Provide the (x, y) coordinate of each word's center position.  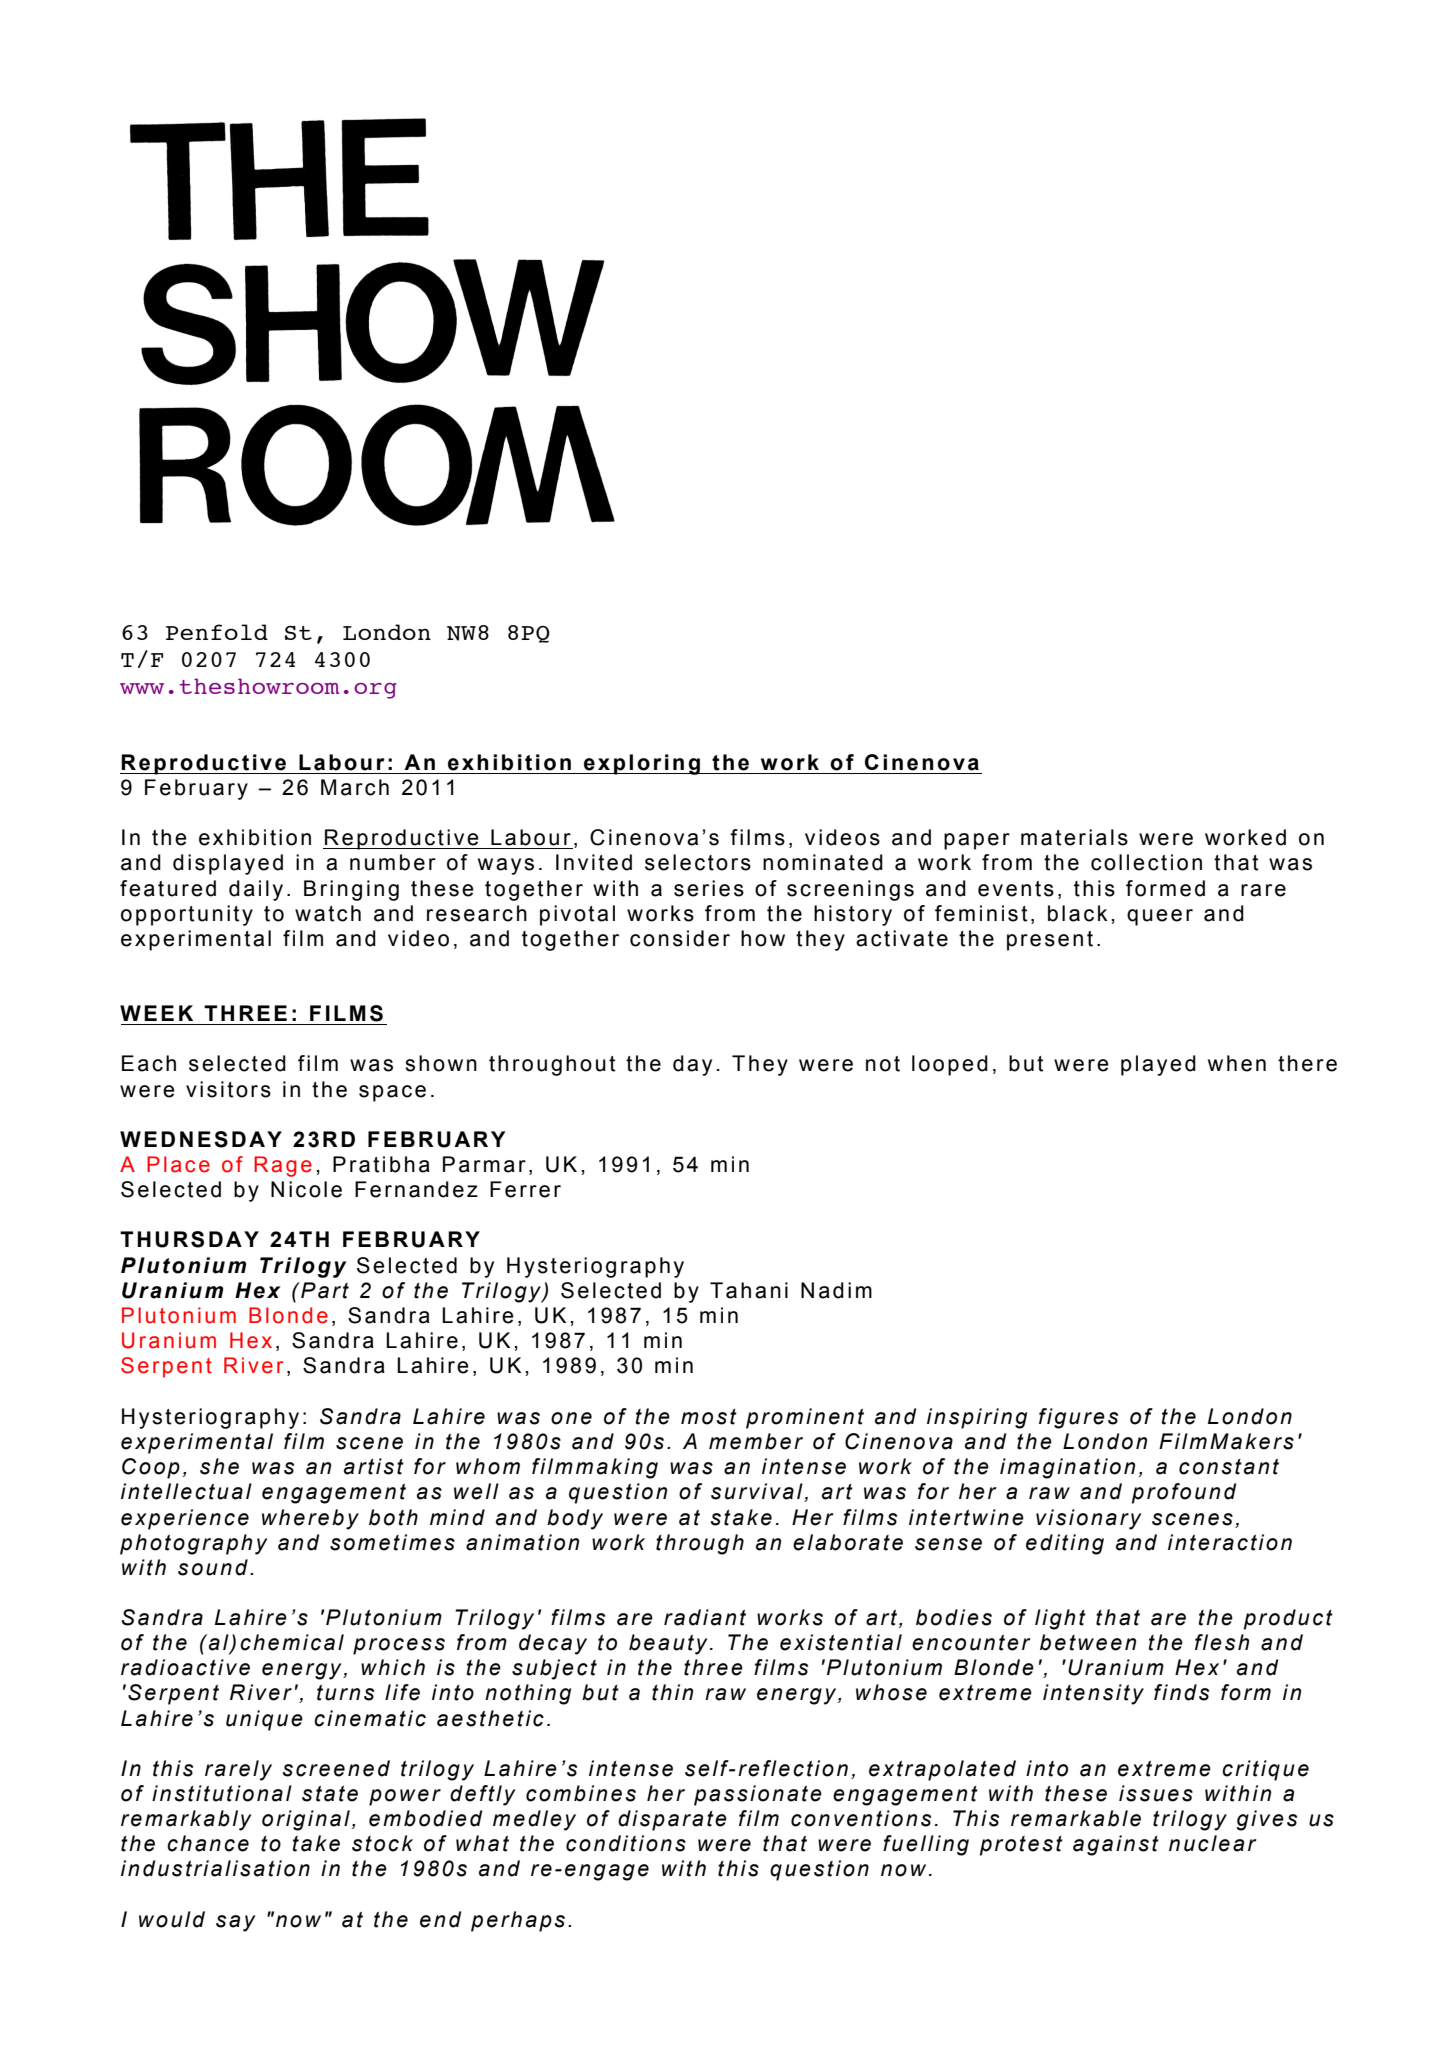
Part (324, 1290)
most (709, 1417)
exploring (642, 764)
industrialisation (215, 1868)
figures (1078, 1418)
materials (1074, 837)
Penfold (217, 632)
